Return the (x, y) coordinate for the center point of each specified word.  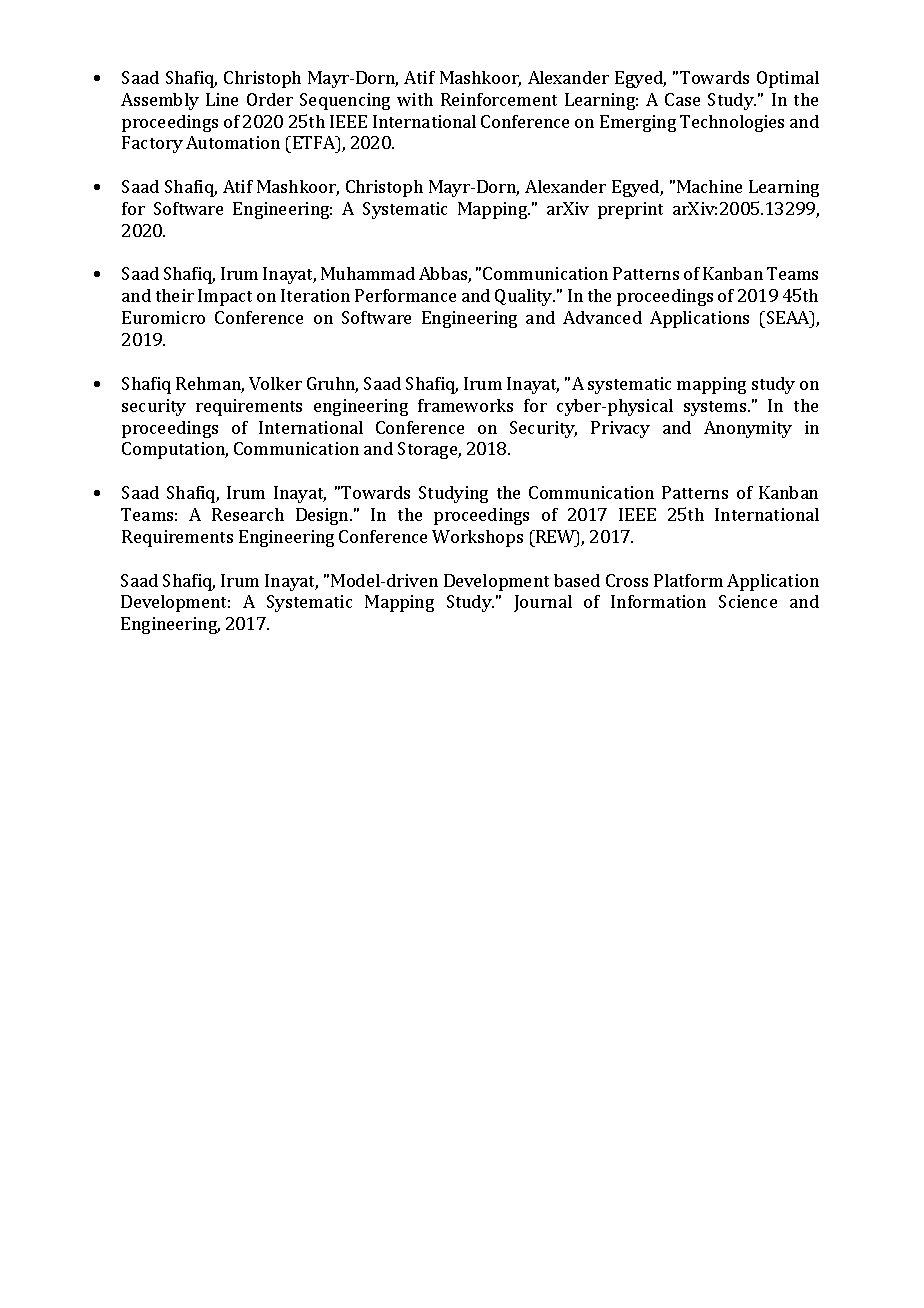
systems (716, 408)
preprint (630, 210)
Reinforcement (499, 99)
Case (682, 99)
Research (248, 514)
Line (222, 99)
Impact (225, 297)
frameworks (465, 405)
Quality (525, 297)
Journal (543, 603)
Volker (275, 383)
